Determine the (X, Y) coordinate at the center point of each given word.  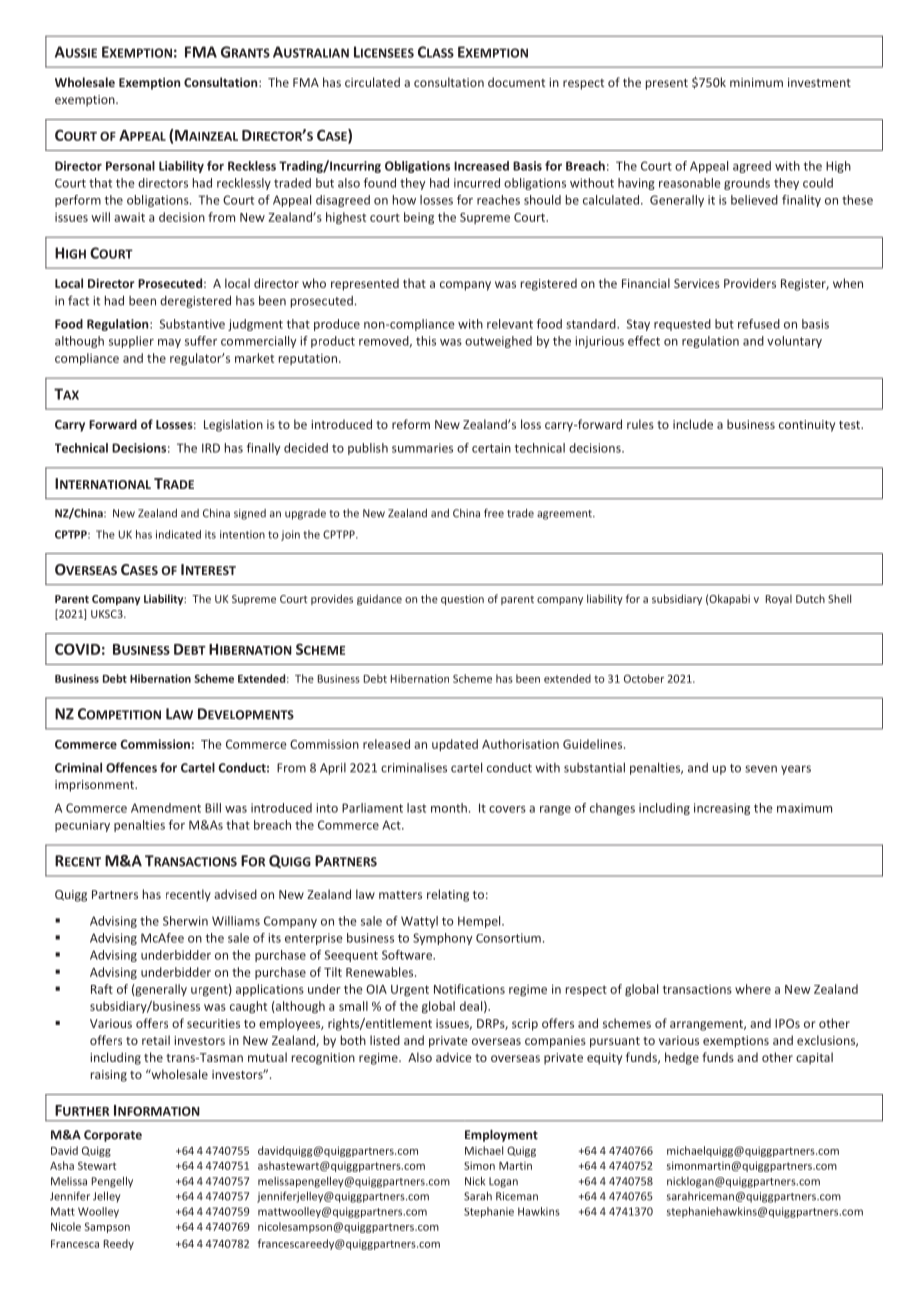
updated (455, 745)
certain (491, 448)
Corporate (113, 1136)
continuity (807, 426)
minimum (756, 82)
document (516, 82)
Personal (130, 166)
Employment (501, 1135)
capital (814, 1058)
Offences (131, 767)
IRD (211, 448)
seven (761, 769)
